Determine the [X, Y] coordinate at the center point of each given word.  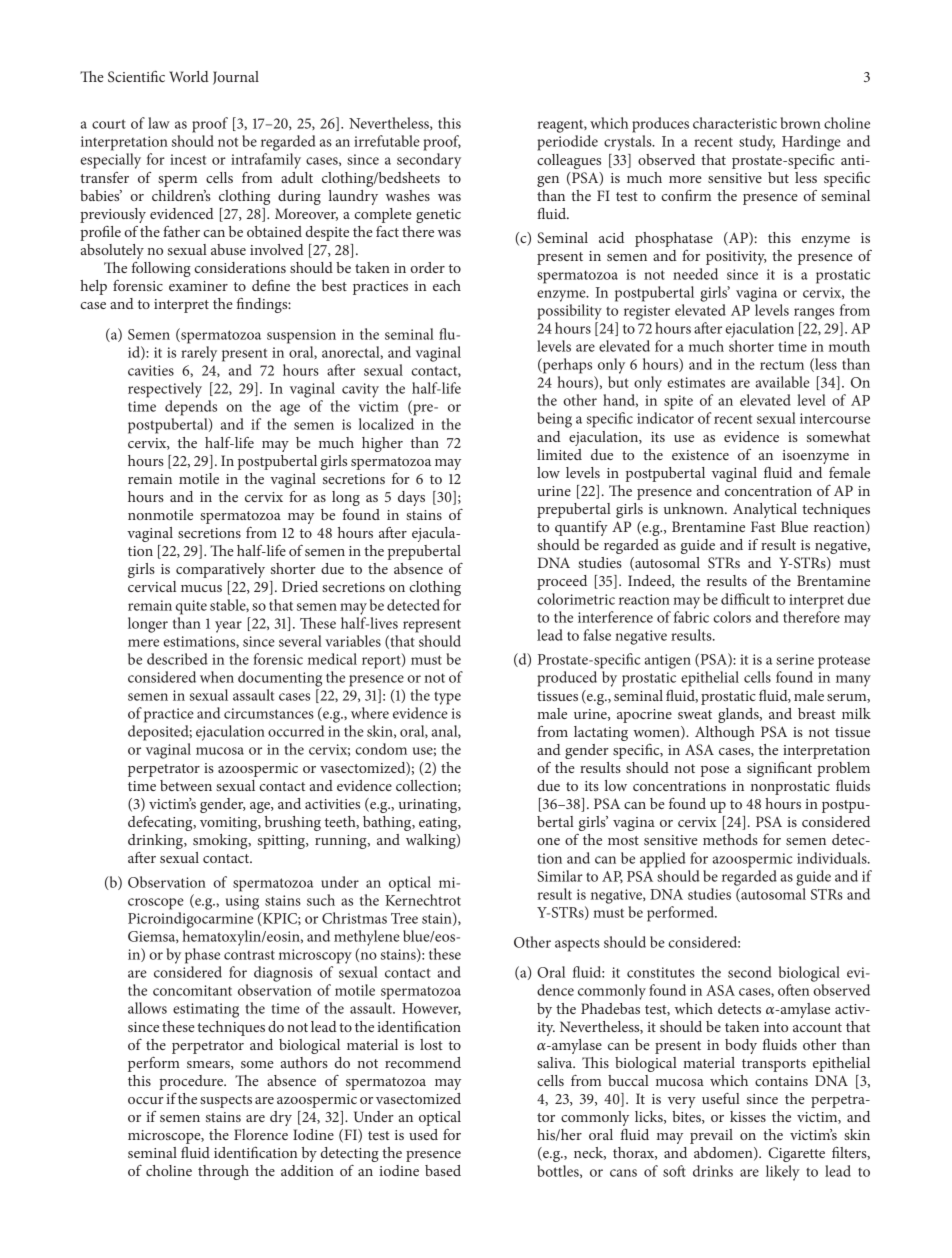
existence [700, 455]
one [548, 841]
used [423, 1134]
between [186, 785]
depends [191, 408]
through [223, 1172]
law [159, 123]
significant [779, 769]
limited [559, 454]
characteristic [735, 123]
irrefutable [387, 141]
